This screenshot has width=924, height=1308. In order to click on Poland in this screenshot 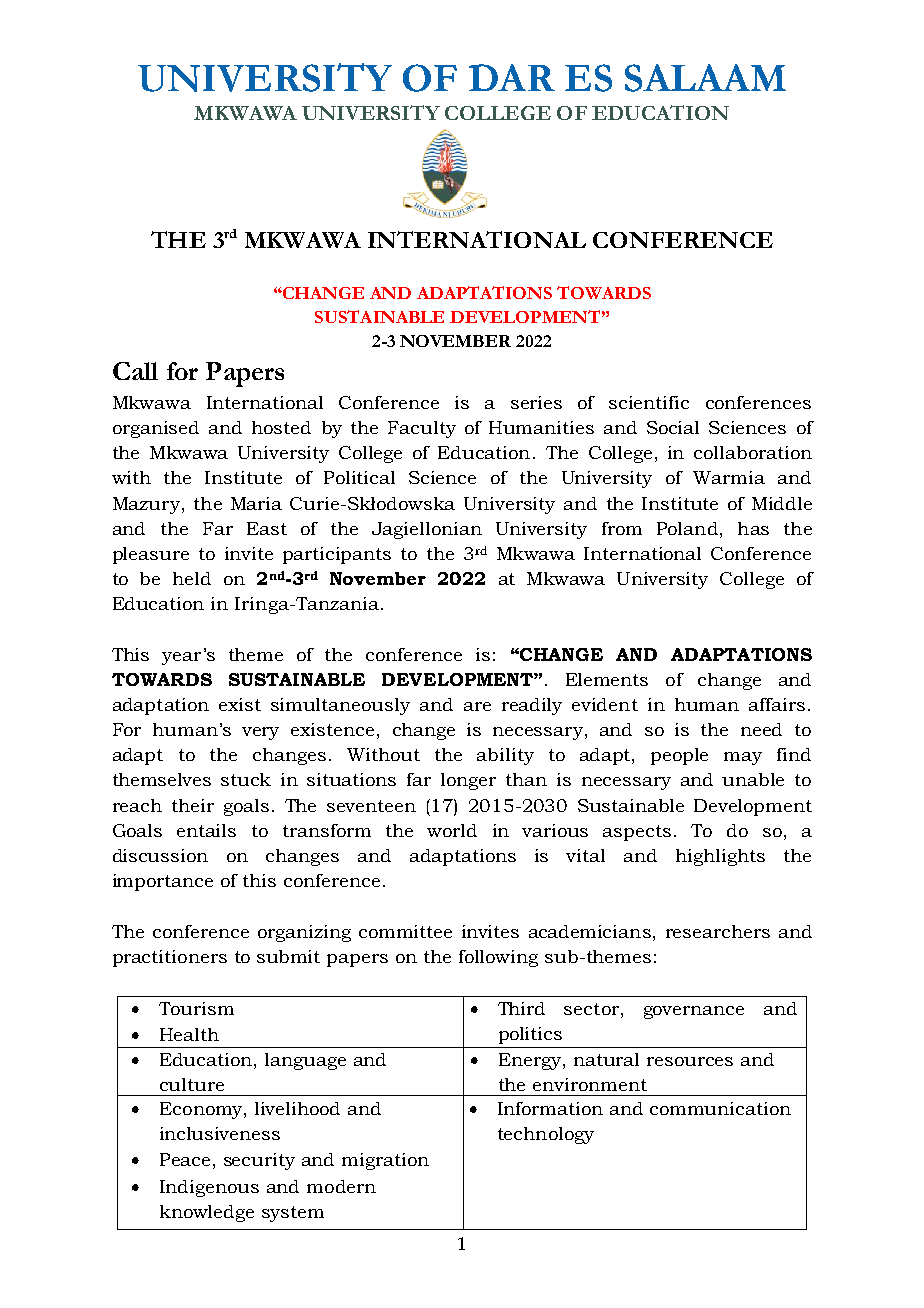, I will do `click(687, 528)`.
